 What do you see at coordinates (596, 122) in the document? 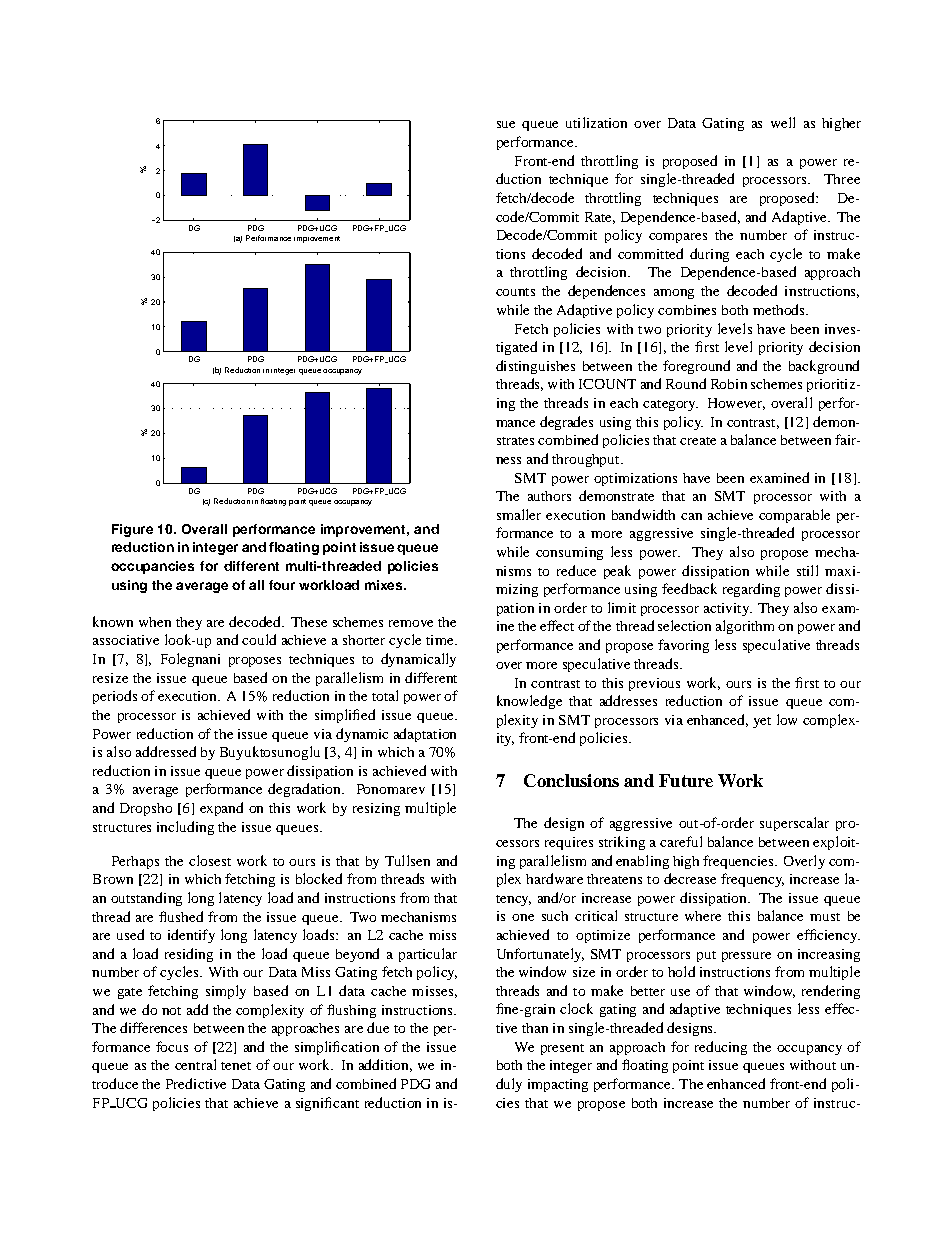
I see `utilization` at bounding box center [596, 122].
